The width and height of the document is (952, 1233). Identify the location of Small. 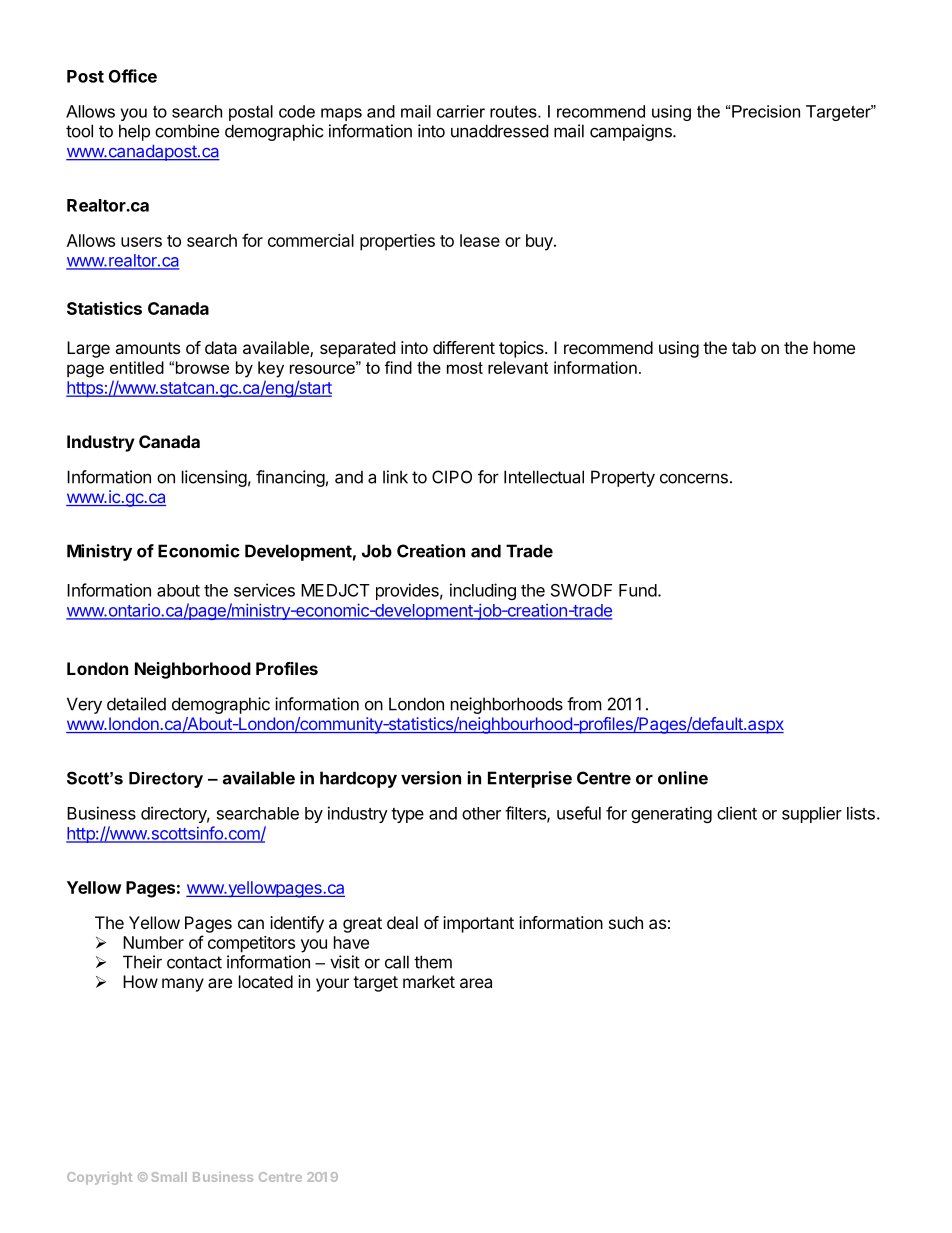
(169, 1177).
